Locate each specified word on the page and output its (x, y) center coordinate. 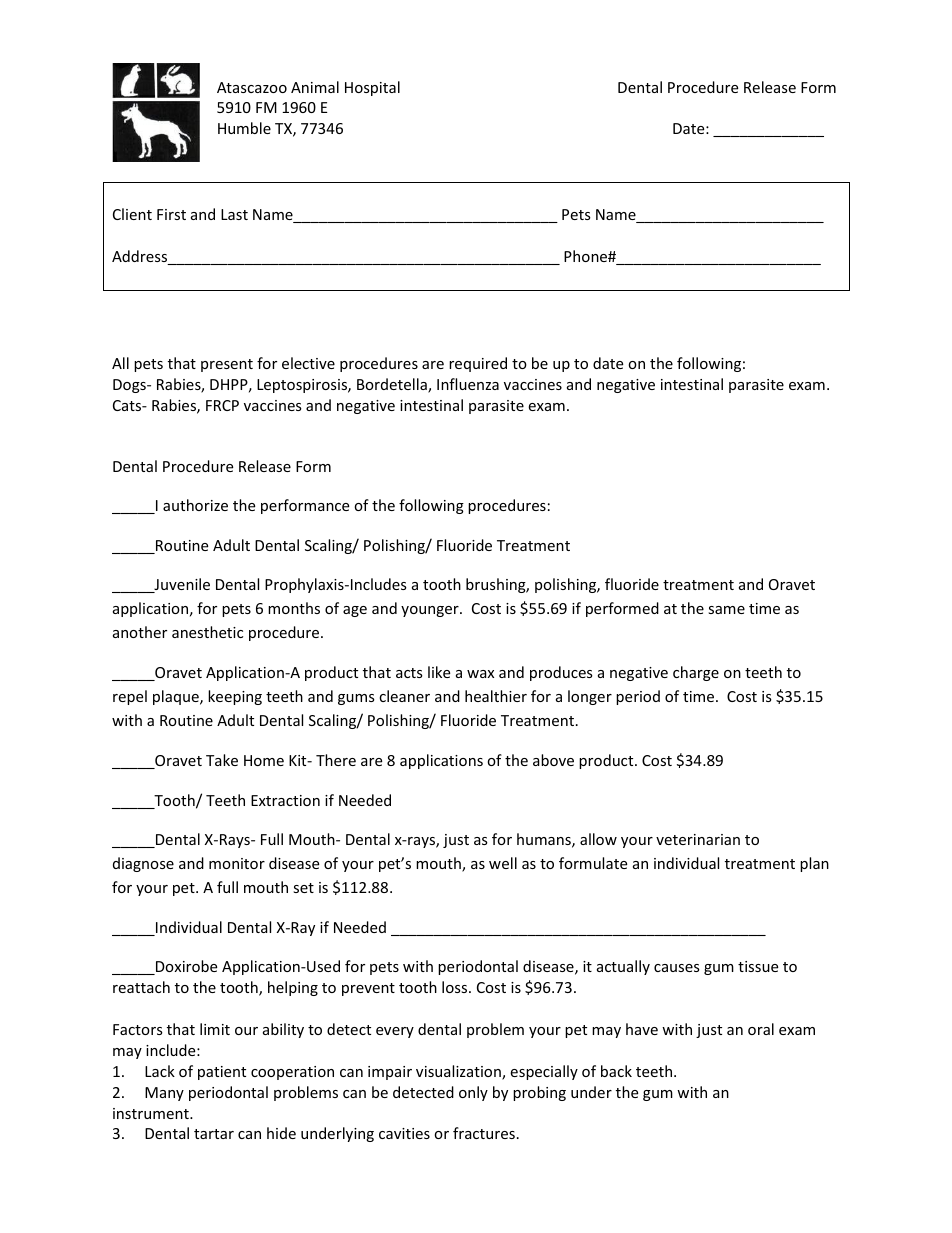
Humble (244, 128)
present (227, 365)
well (503, 863)
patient (222, 1073)
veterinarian (698, 839)
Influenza (468, 384)
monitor (237, 863)
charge (696, 673)
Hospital (372, 88)
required (478, 364)
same (726, 610)
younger (431, 611)
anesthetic (207, 632)
